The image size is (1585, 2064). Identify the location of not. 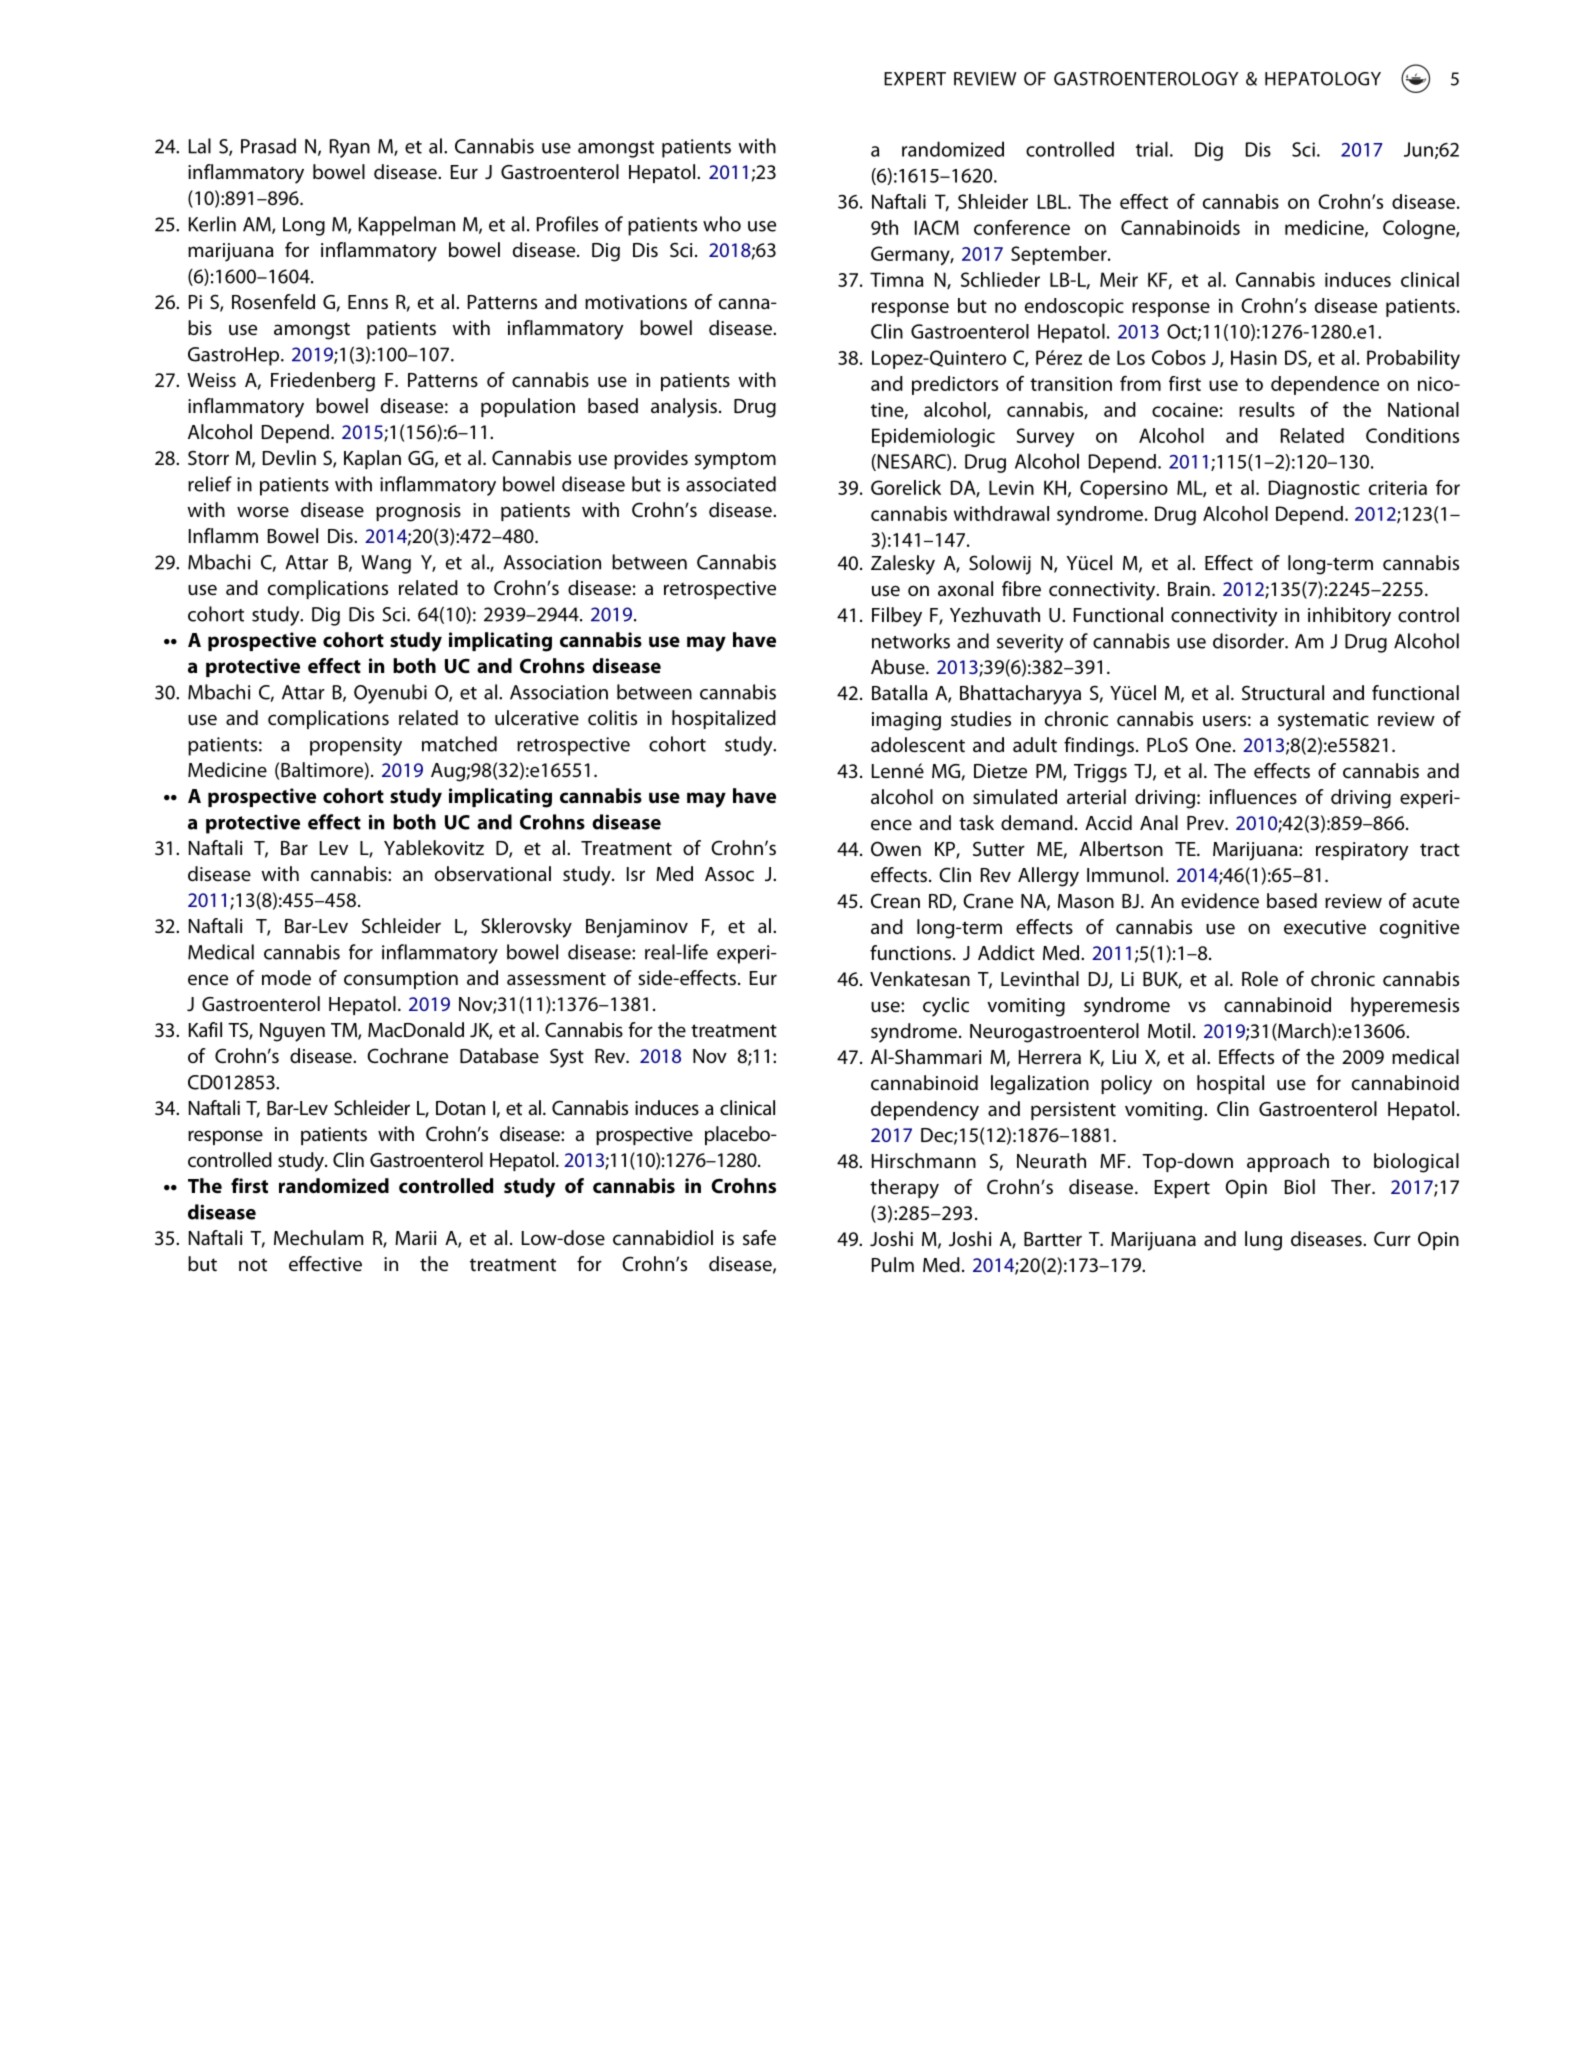
(253, 1265).
